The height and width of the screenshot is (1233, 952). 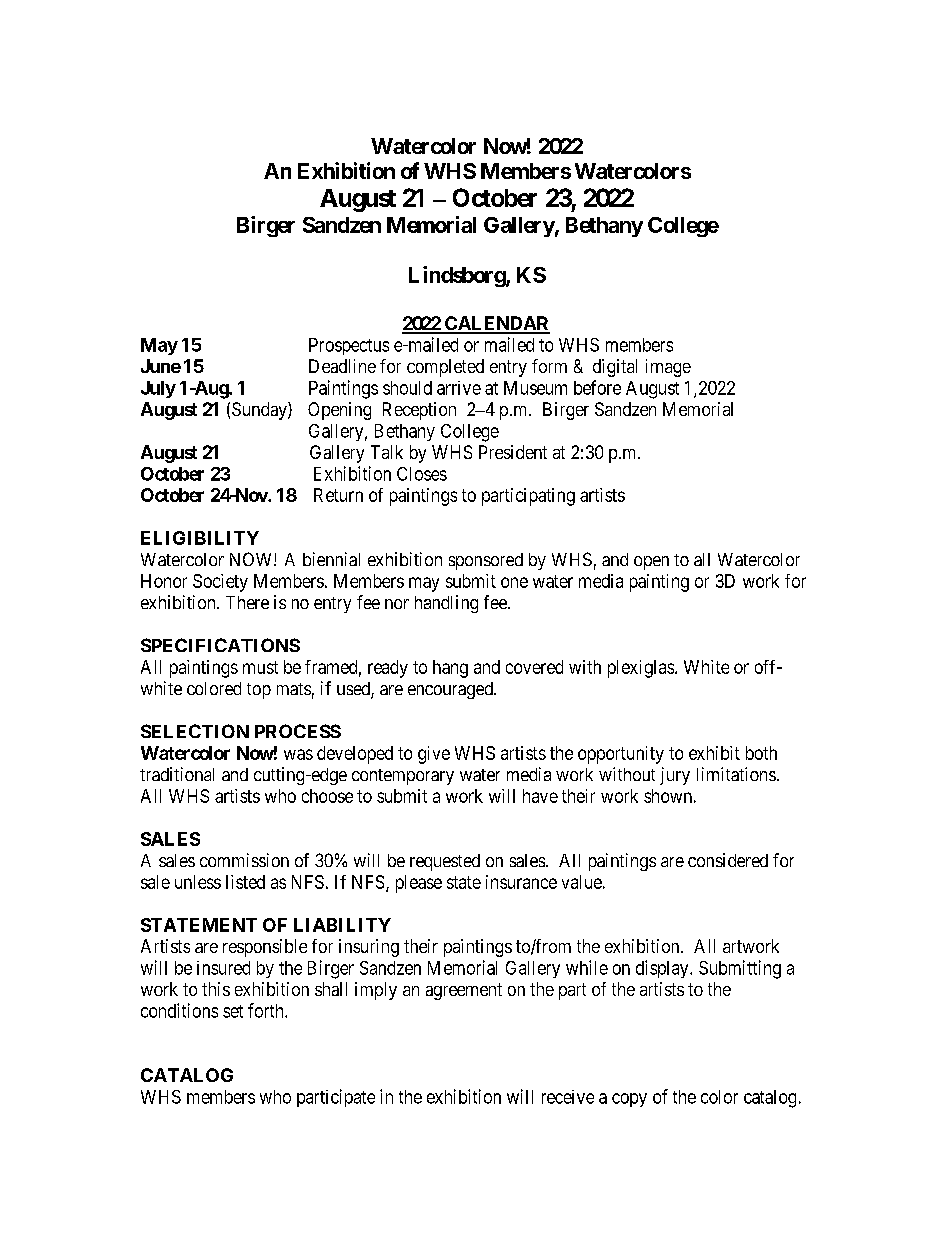 I want to click on set, so click(x=233, y=1011).
